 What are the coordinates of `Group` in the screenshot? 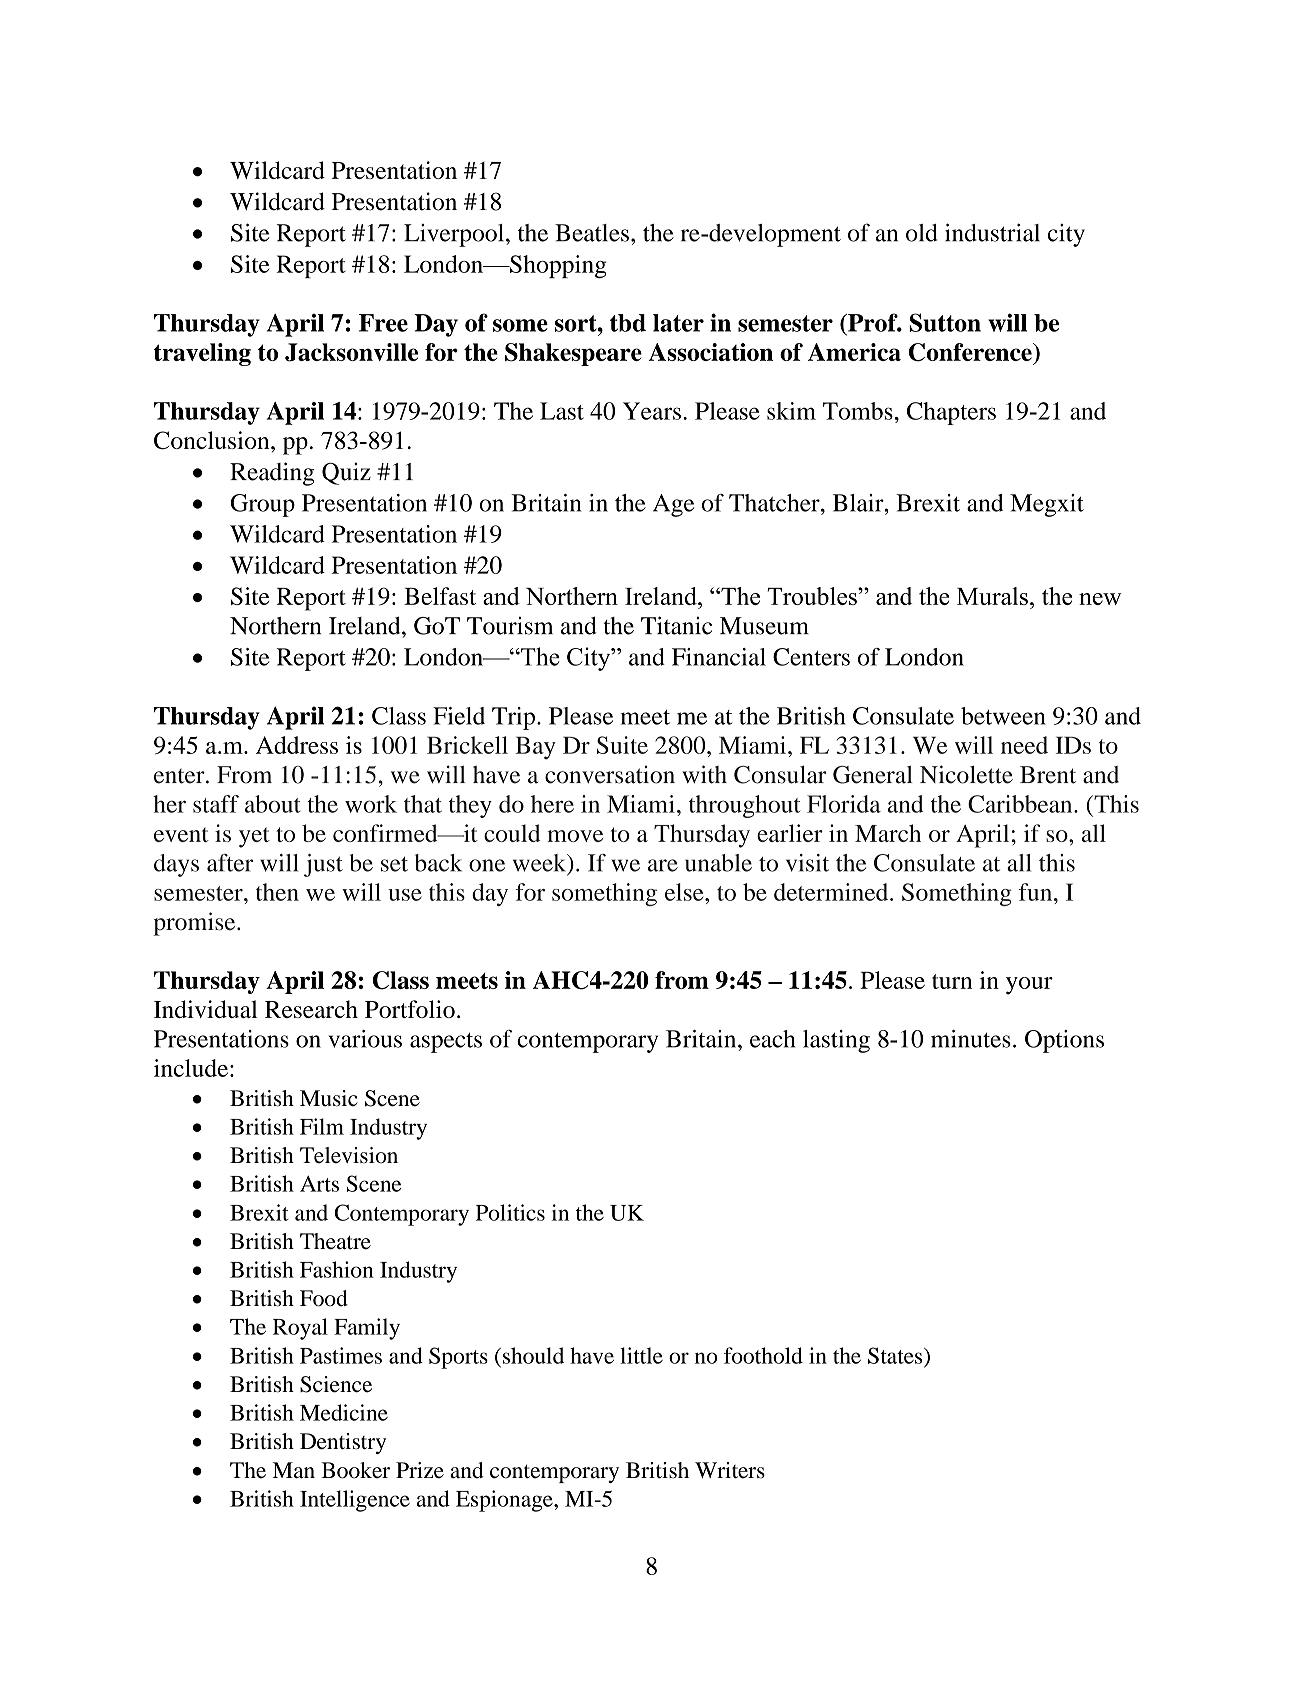 It's located at (262, 505).
